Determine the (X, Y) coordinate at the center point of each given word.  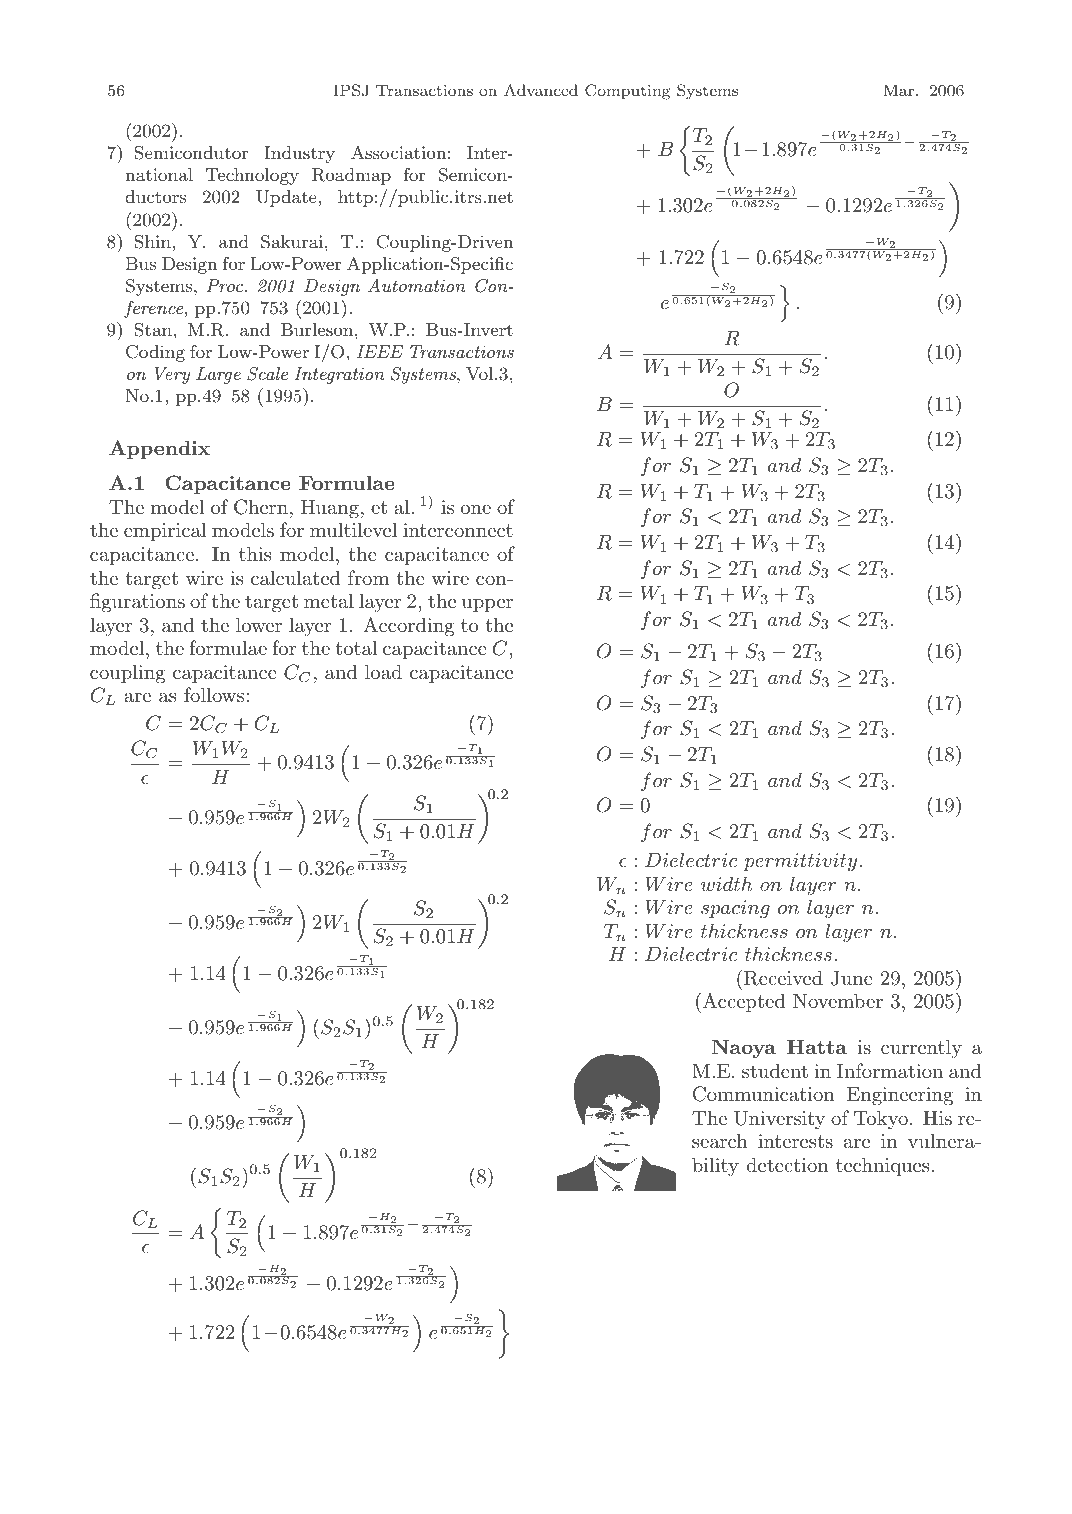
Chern (261, 507)
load (383, 672)
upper (487, 605)
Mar (900, 90)
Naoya (743, 1049)
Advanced (541, 90)
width (726, 884)
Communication (764, 1094)
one (476, 509)
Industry (299, 154)
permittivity (800, 862)
